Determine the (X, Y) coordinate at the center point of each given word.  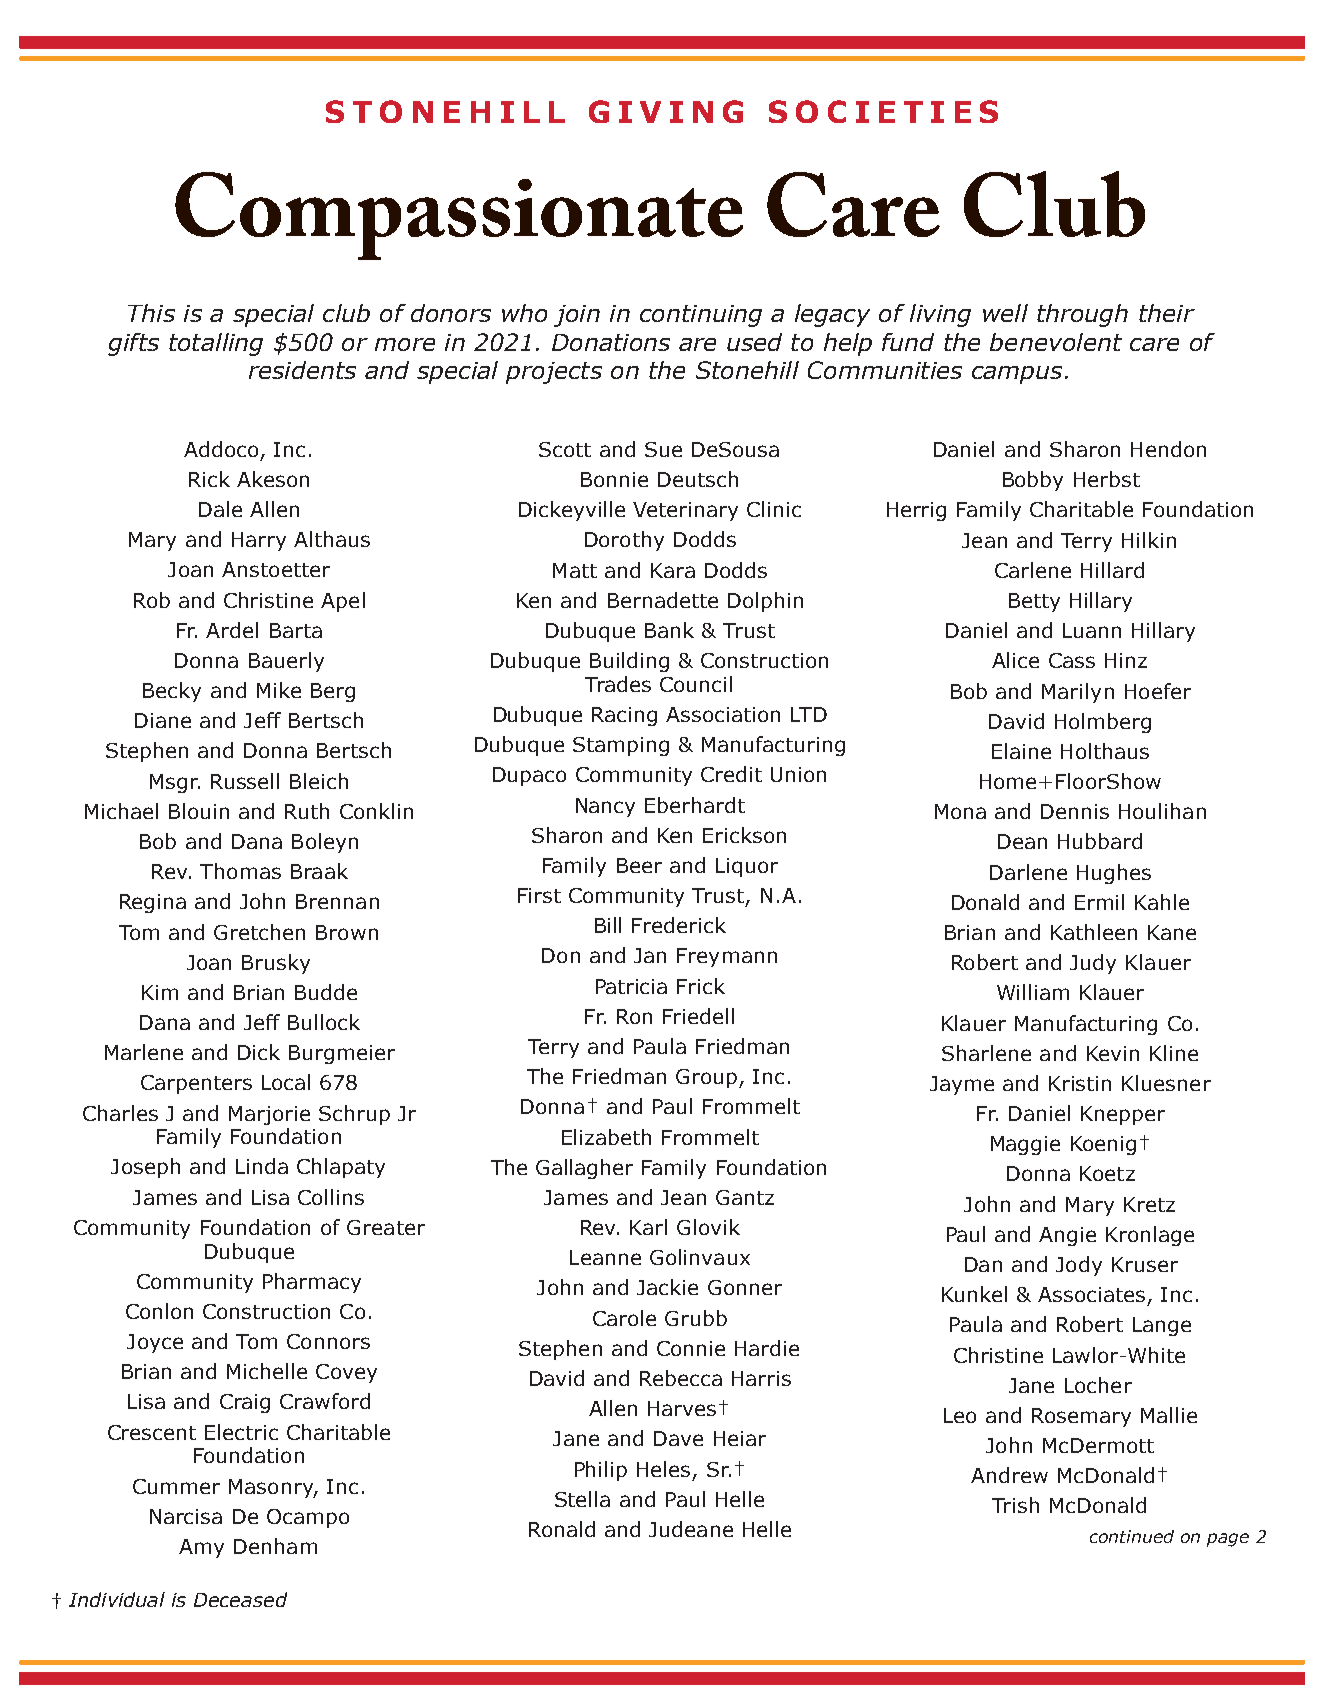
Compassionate (459, 216)
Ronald (562, 1529)
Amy (201, 1548)
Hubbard (1100, 841)
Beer (639, 865)
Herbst (1107, 479)
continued (1132, 1536)
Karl (648, 1227)
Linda (262, 1166)
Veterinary (685, 511)
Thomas (240, 871)
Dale (220, 509)
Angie (1067, 1236)
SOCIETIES (883, 111)
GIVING (666, 111)
